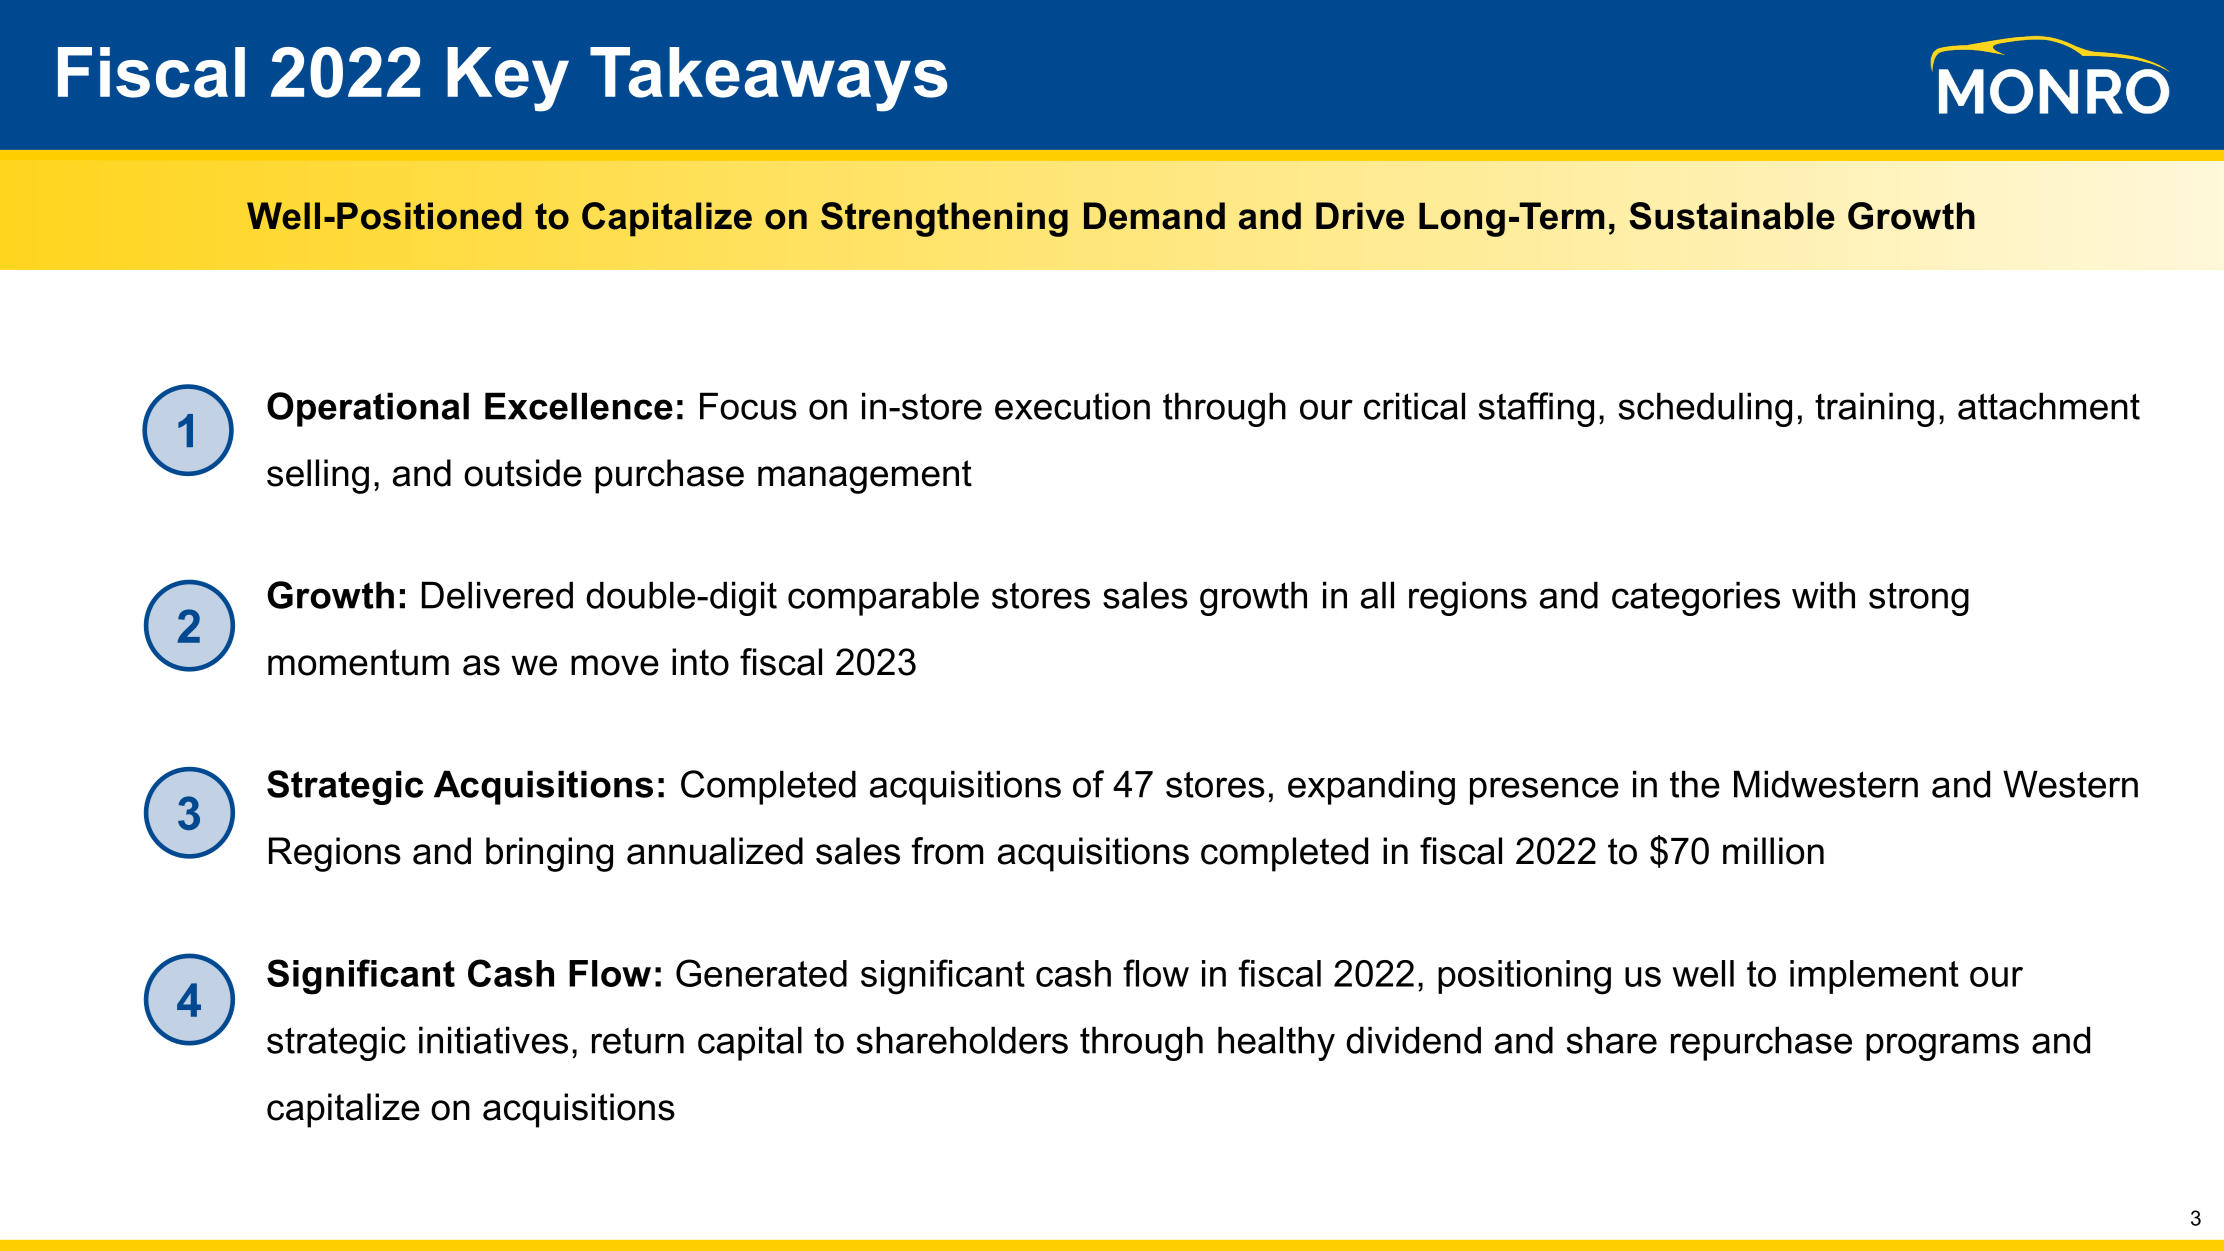 This screenshot has height=1251, width=2224. Describe the element at coordinates (493, 1040) in the screenshot. I see `initiatives` at that location.
